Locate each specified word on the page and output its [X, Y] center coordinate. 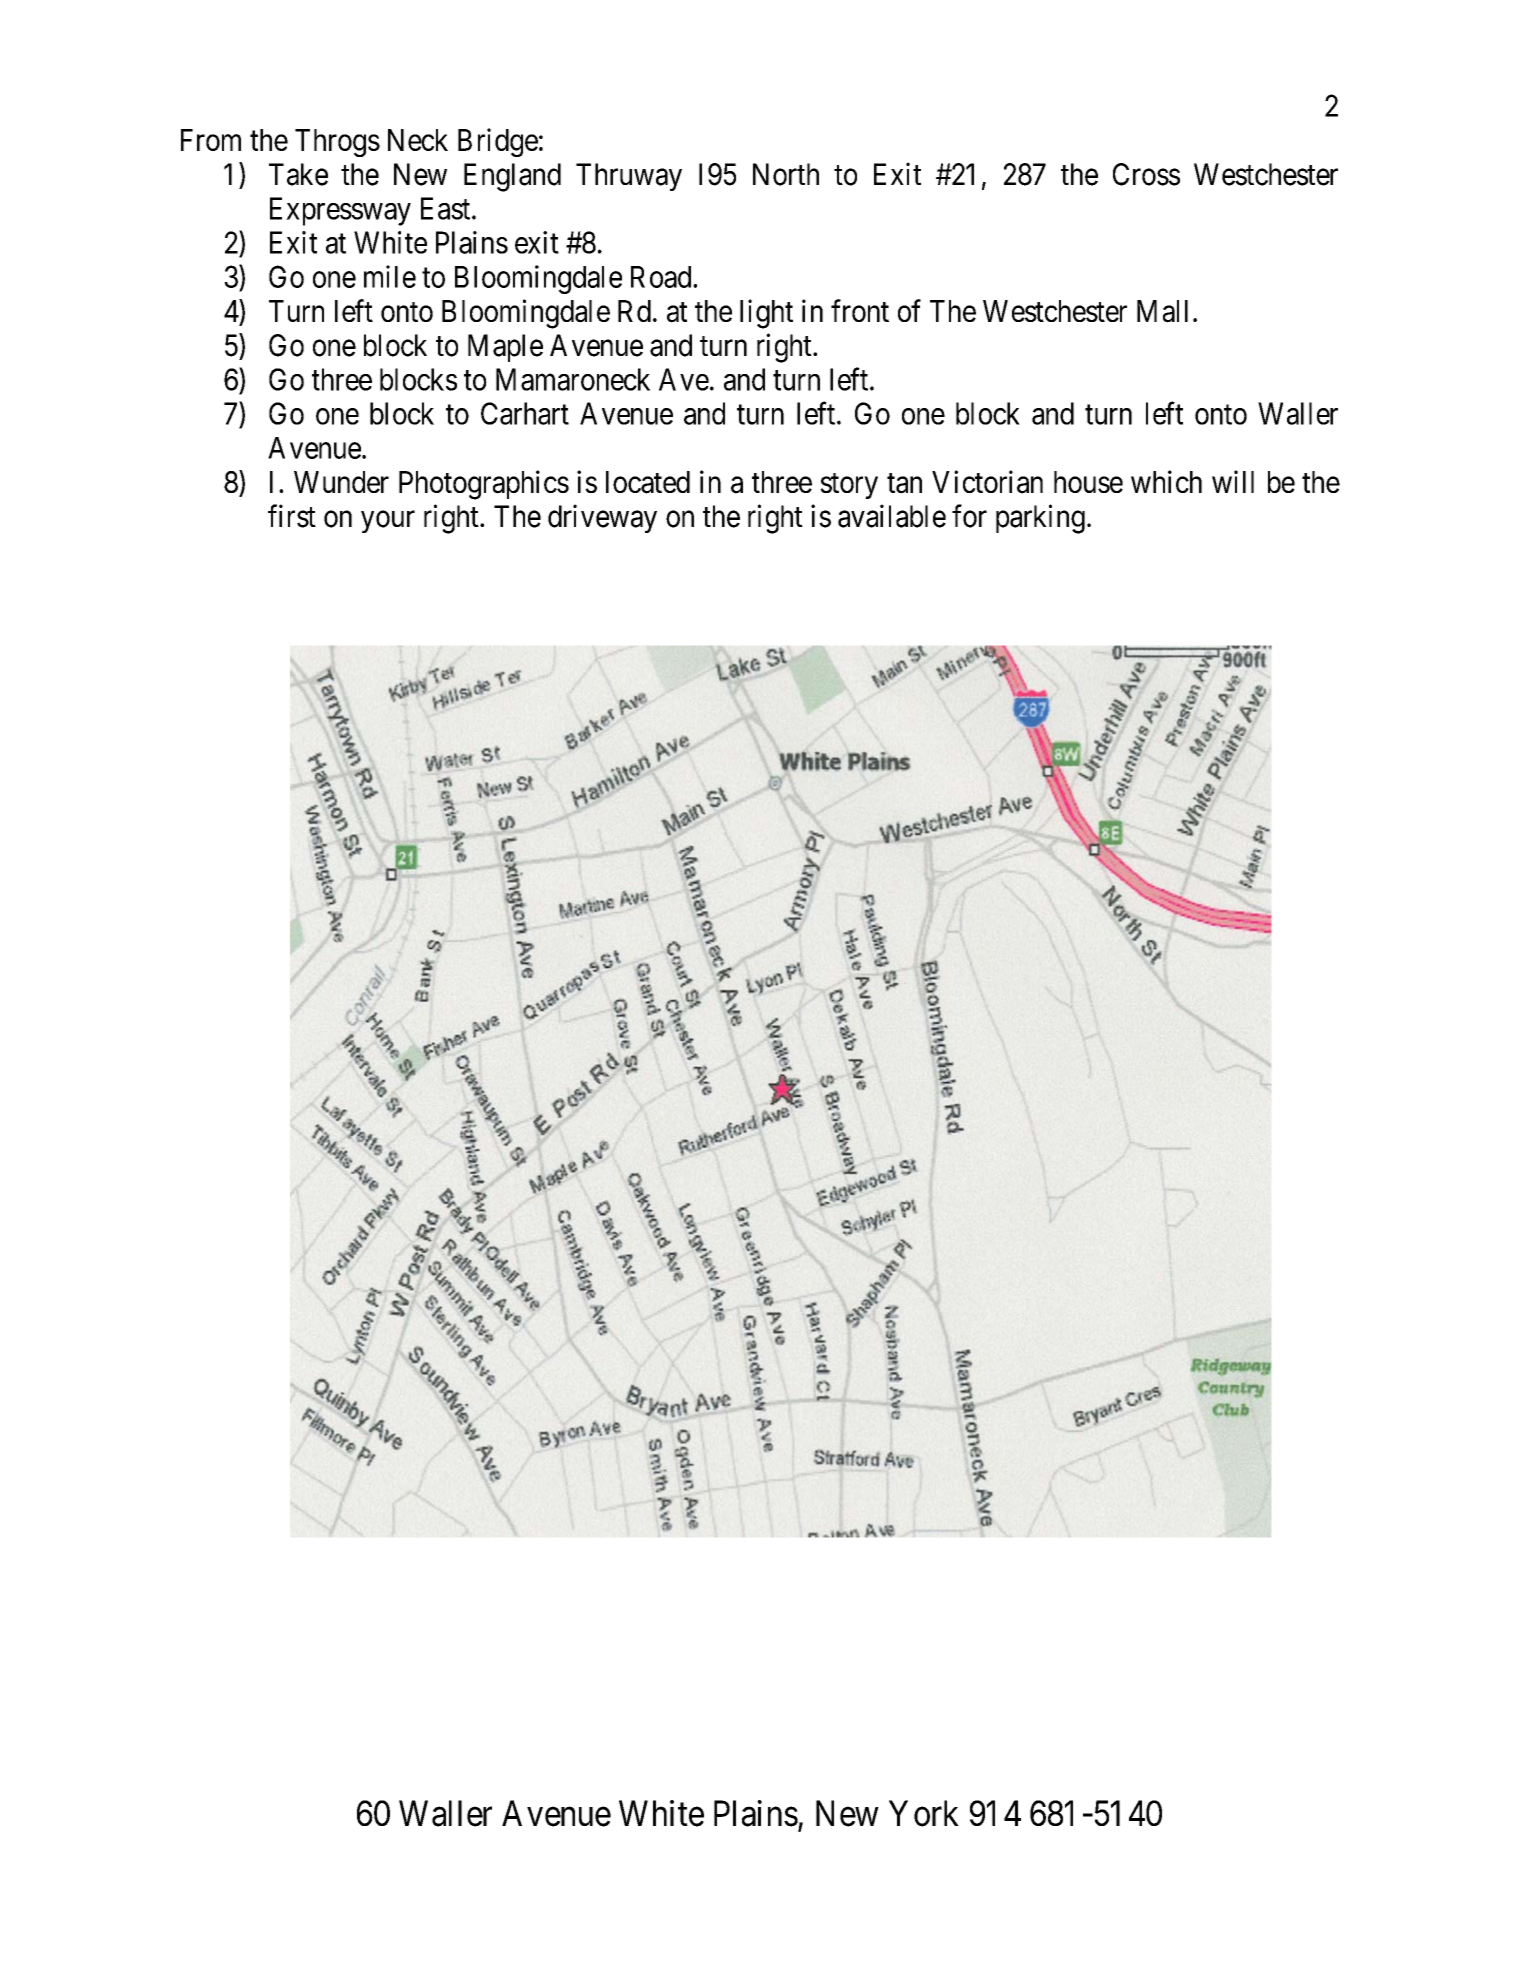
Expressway [340, 211]
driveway [602, 518]
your [388, 522]
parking [1040, 519]
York [924, 1813]
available [892, 516]
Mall [1162, 311]
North [786, 174]
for [969, 516]
